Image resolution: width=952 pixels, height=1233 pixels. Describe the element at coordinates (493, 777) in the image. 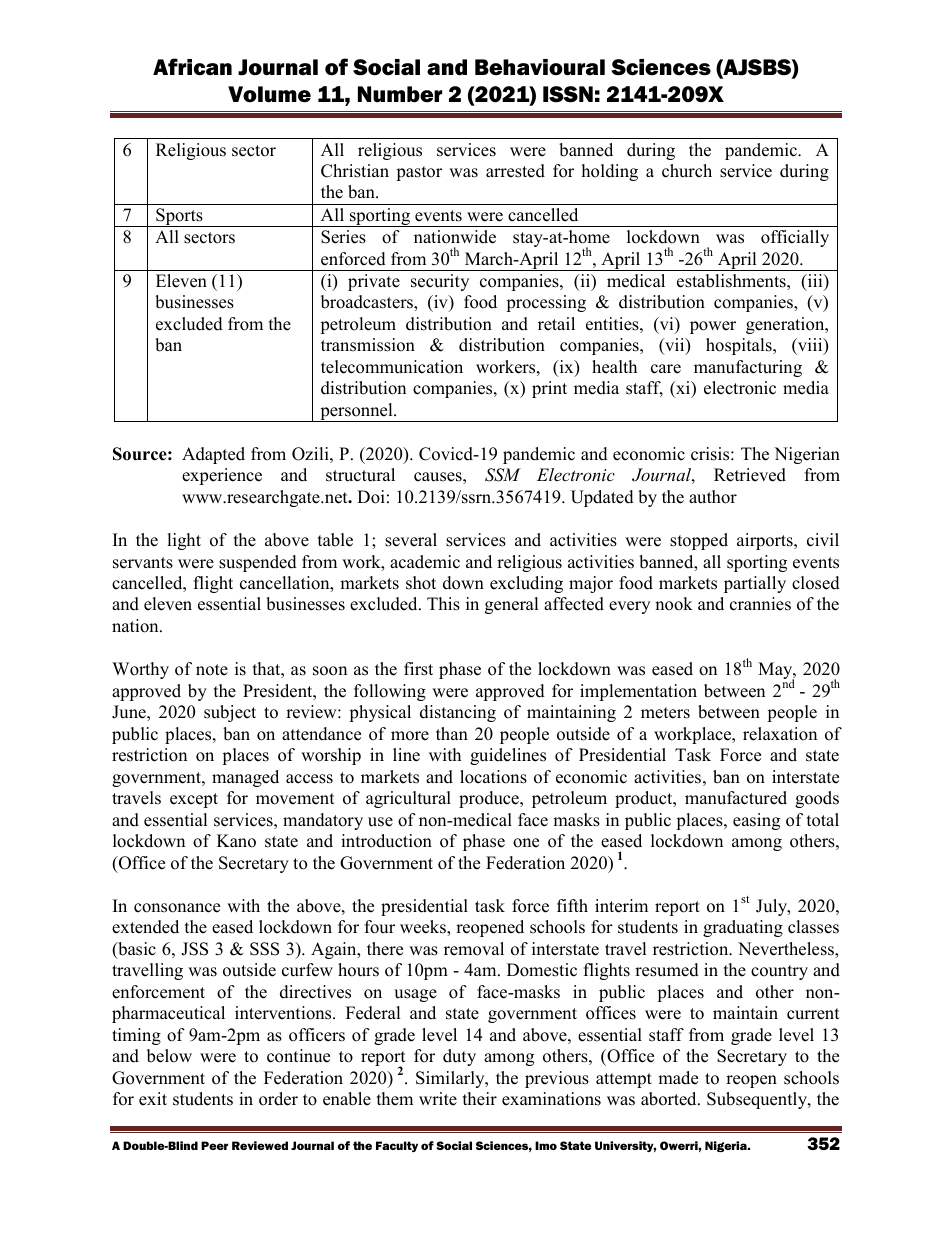

I see `locations` at that location.
